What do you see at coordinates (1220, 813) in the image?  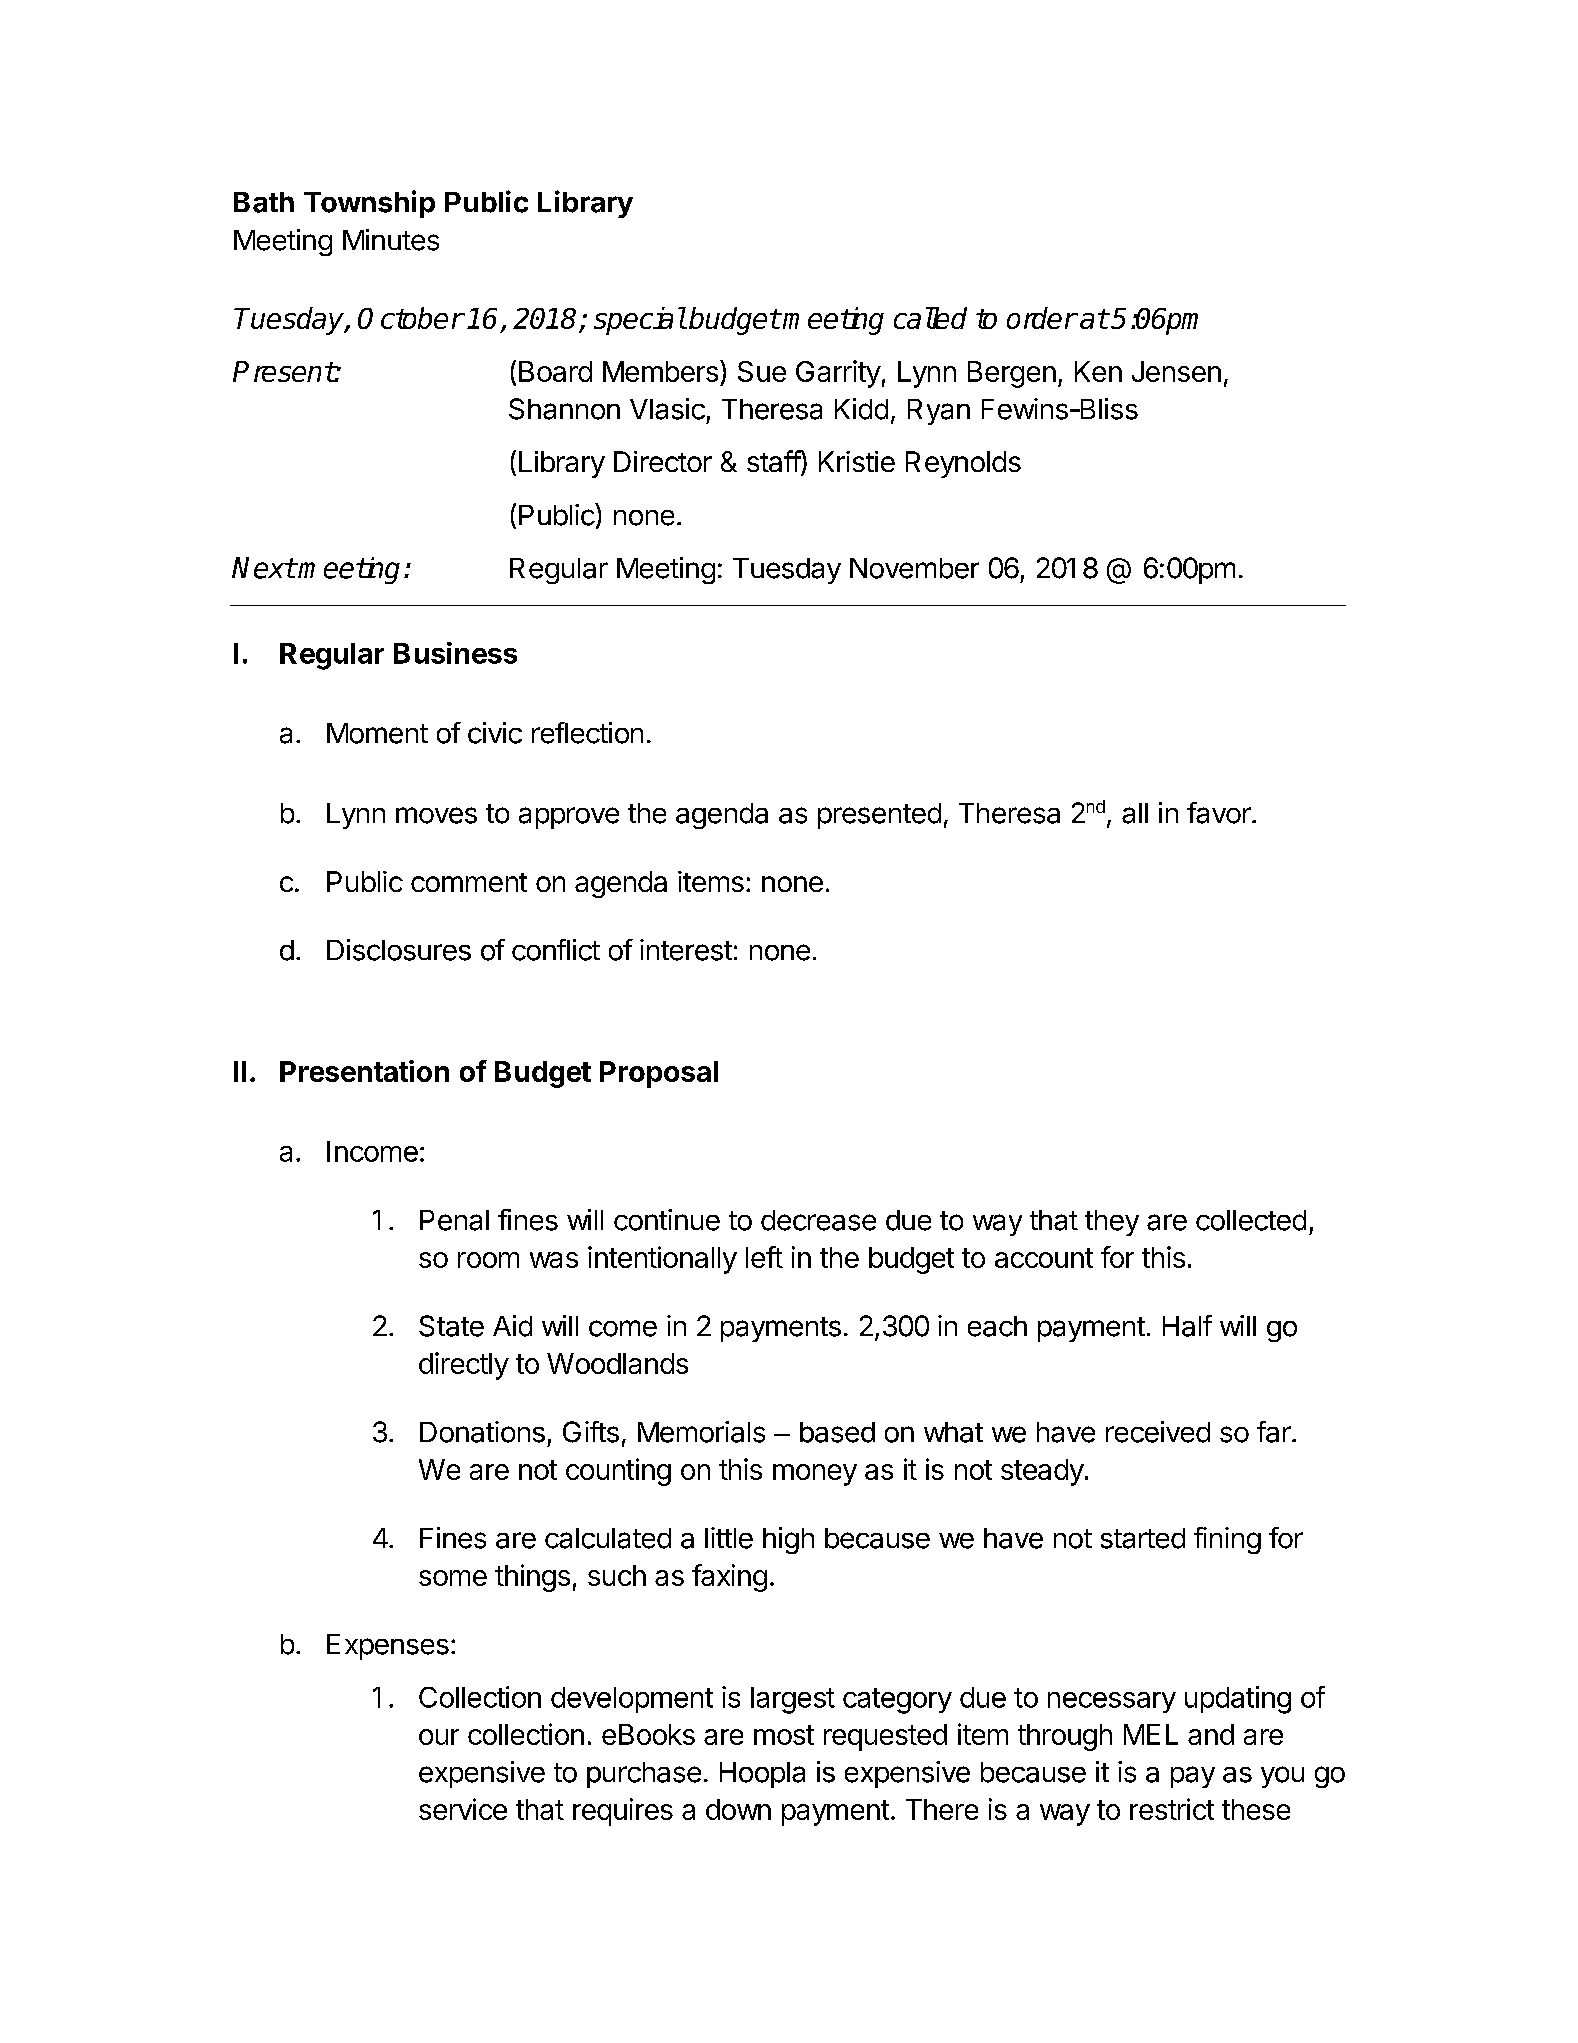 I see `favor` at bounding box center [1220, 813].
